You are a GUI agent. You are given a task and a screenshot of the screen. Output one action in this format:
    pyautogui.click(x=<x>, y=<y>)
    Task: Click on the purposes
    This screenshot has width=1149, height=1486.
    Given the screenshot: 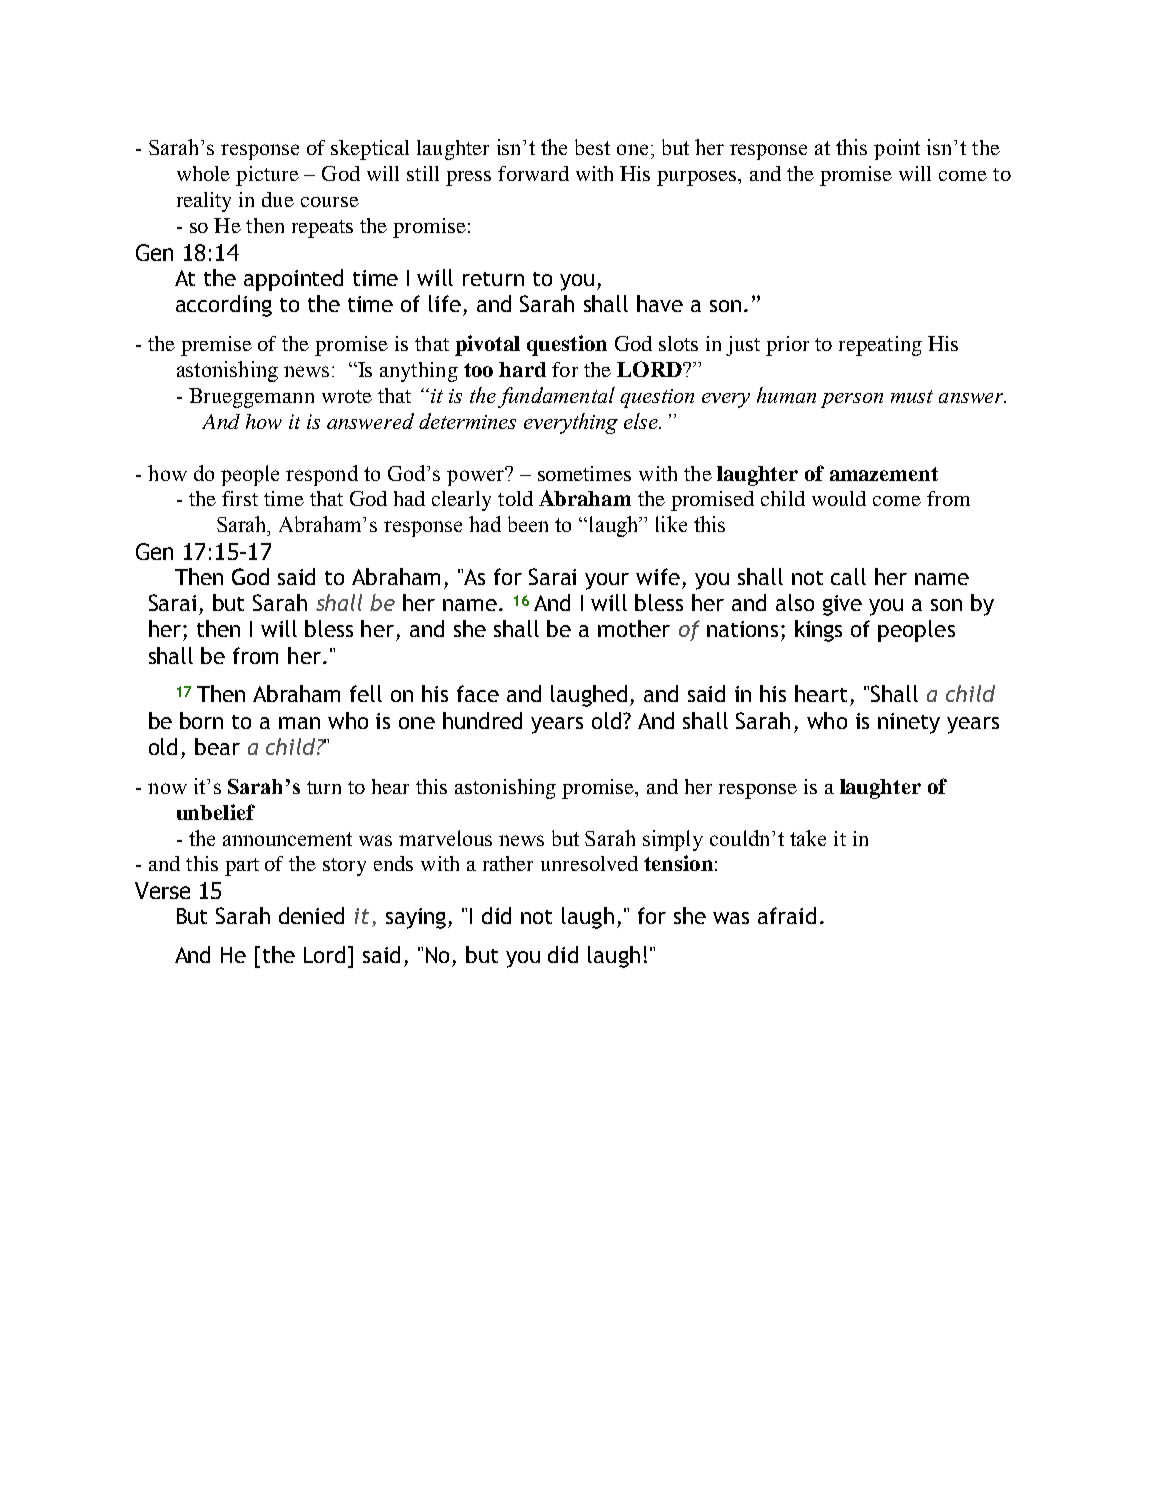 What is the action you would take?
    pyautogui.click(x=698, y=178)
